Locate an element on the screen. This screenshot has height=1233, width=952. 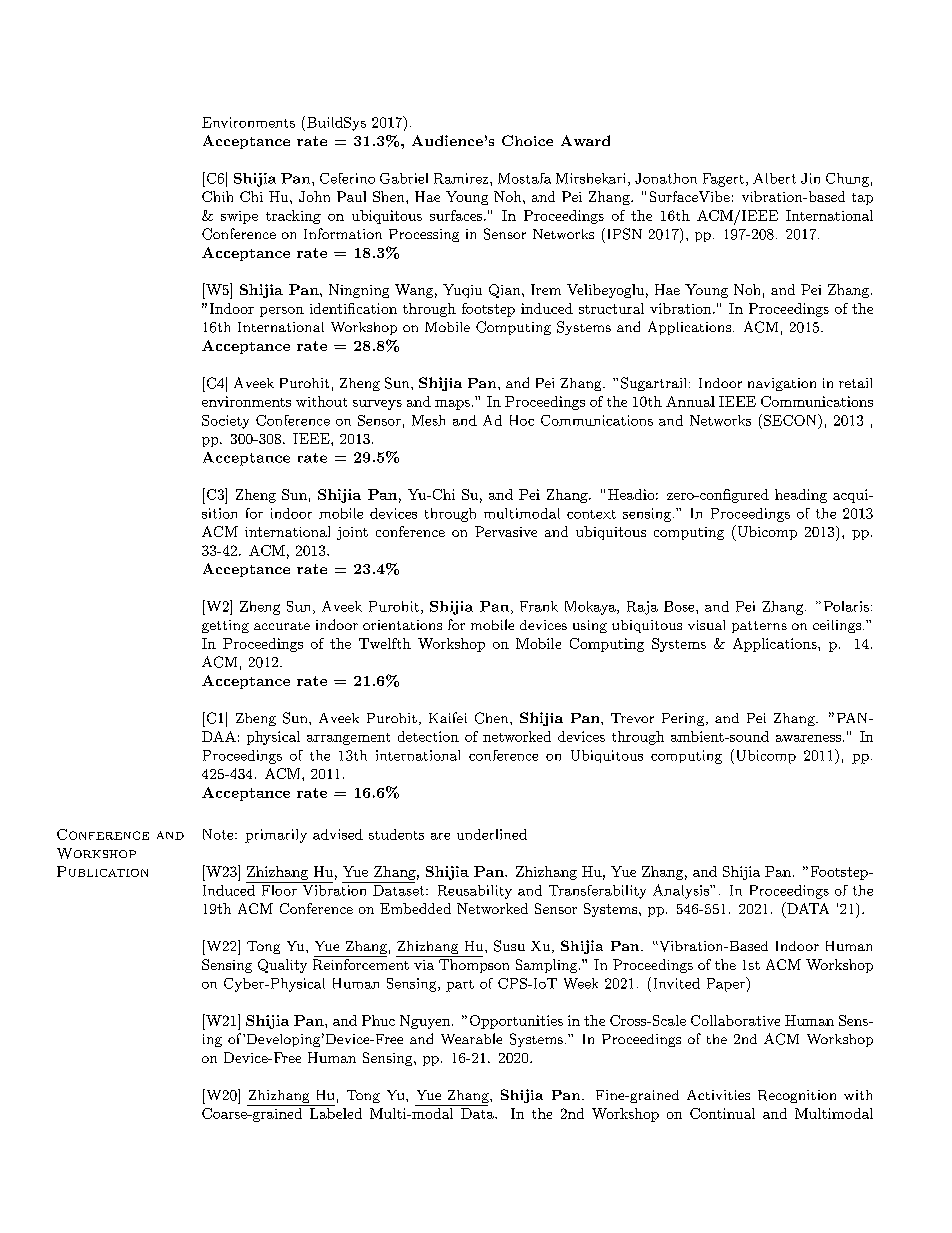
joint is located at coordinates (352, 533).
